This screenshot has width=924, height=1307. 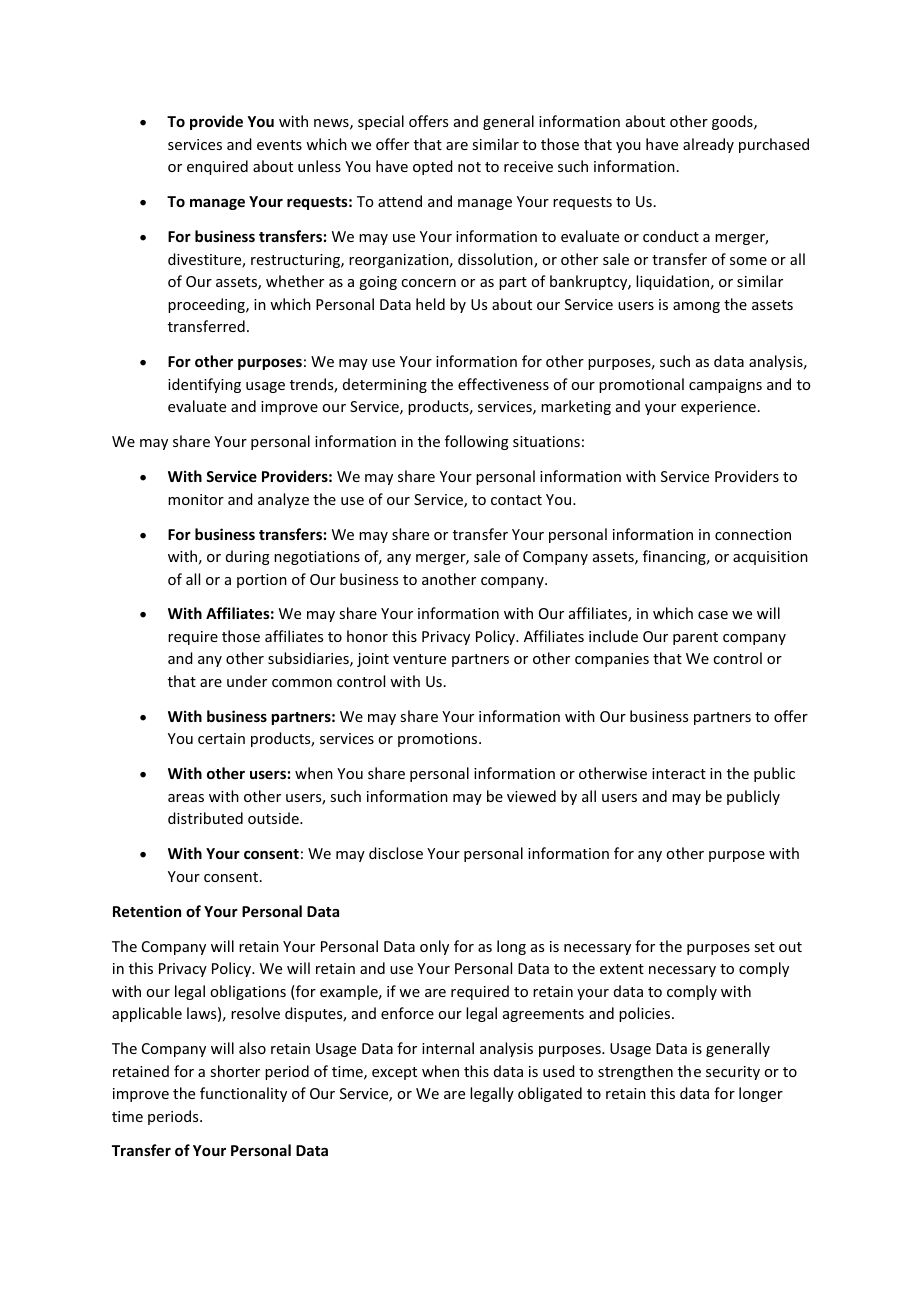 I want to click on promotions, so click(x=439, y=740).
